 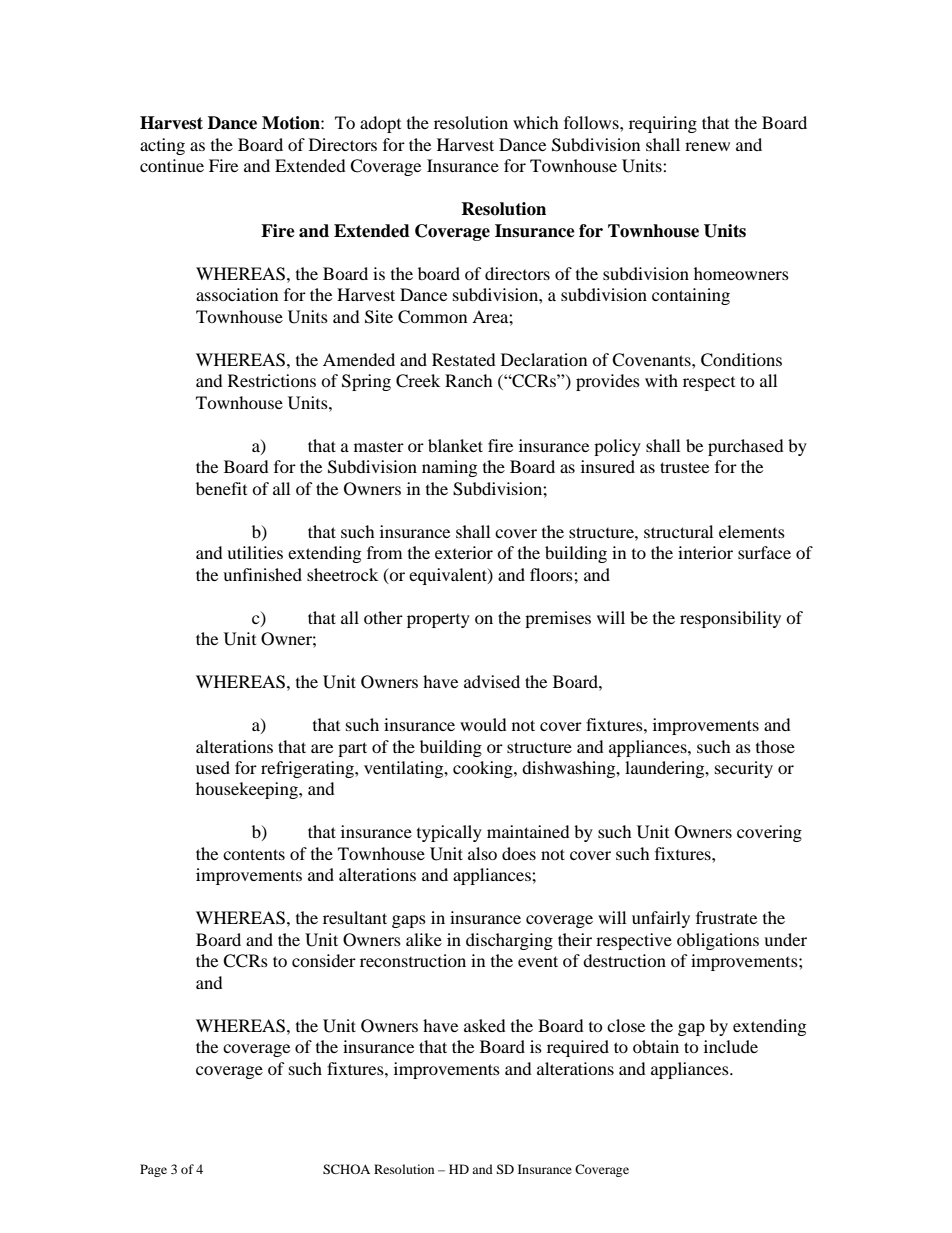 What do you see at coordinates (449, 468) in the page?
I see `naming` at bounding box center [449, 468].
